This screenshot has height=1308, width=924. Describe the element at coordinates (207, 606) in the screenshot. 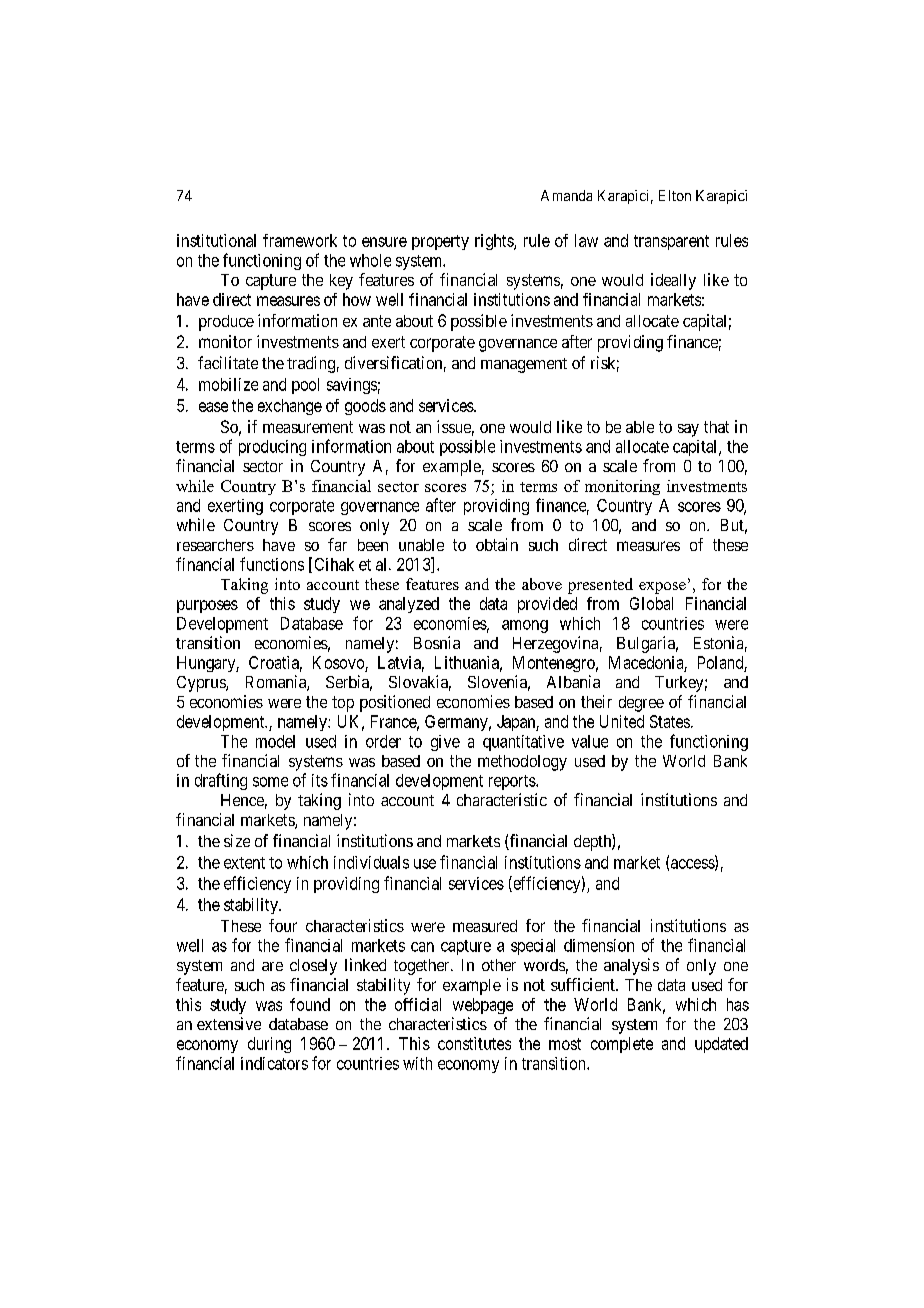

I see `purposes` at that location.
